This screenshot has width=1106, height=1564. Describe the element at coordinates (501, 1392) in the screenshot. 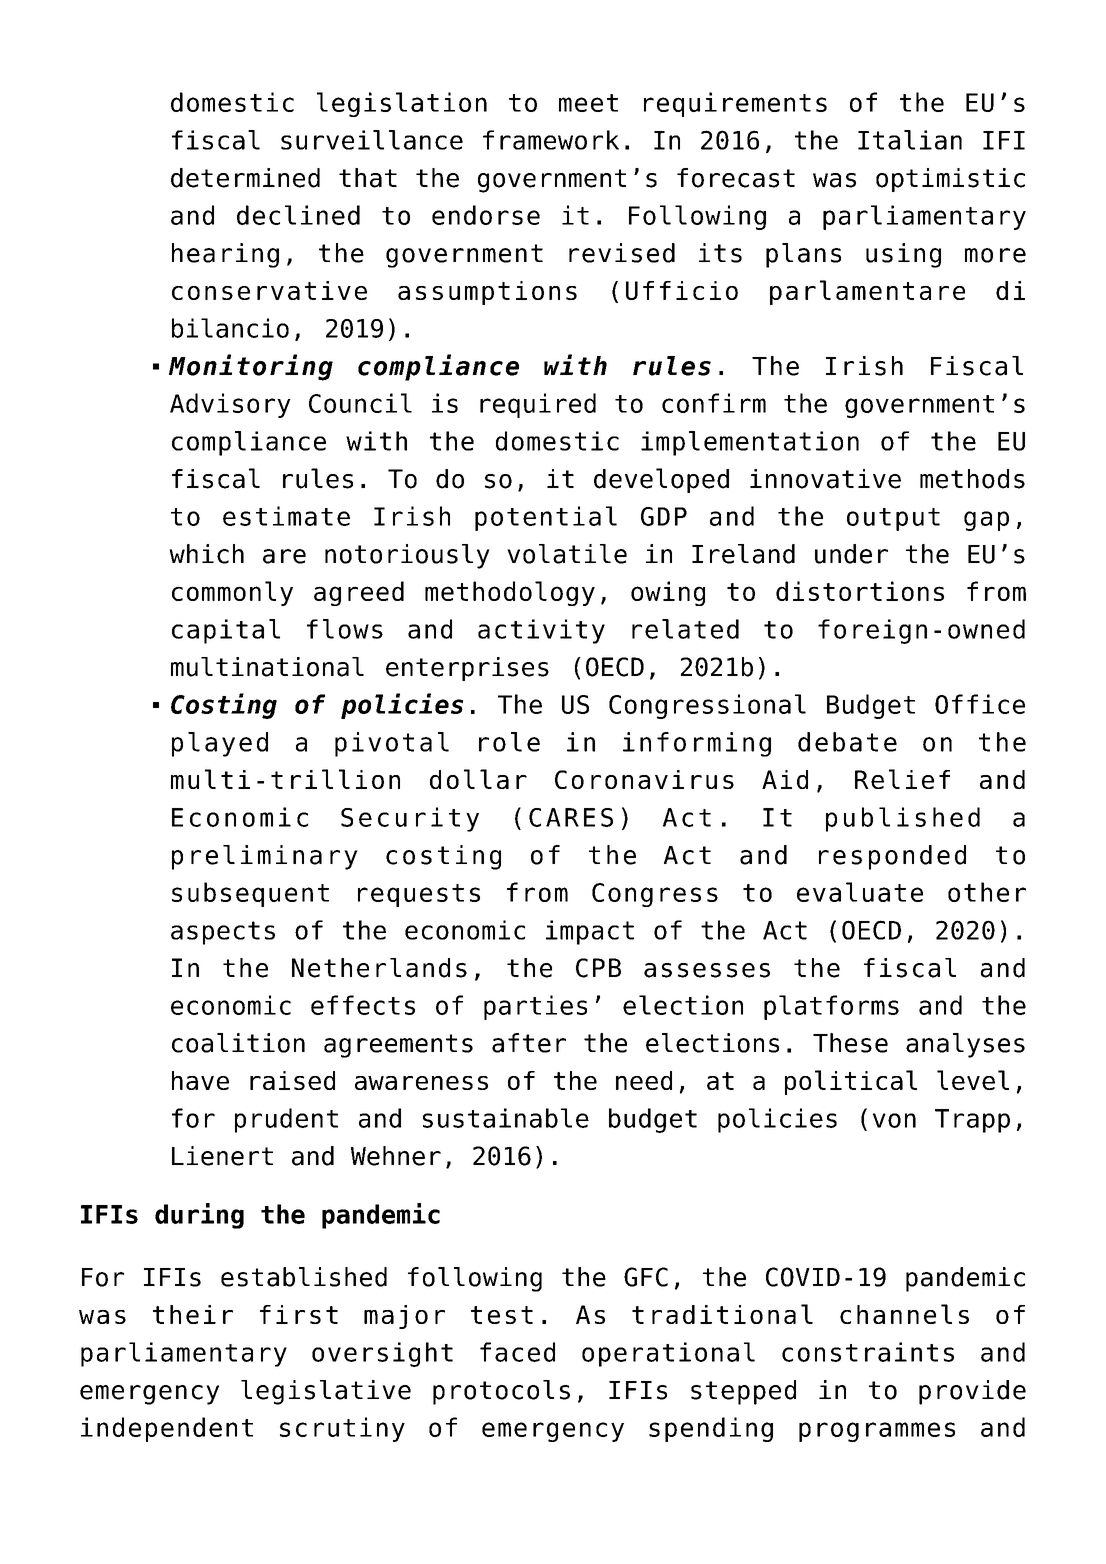

I see `protocols` at that location.
